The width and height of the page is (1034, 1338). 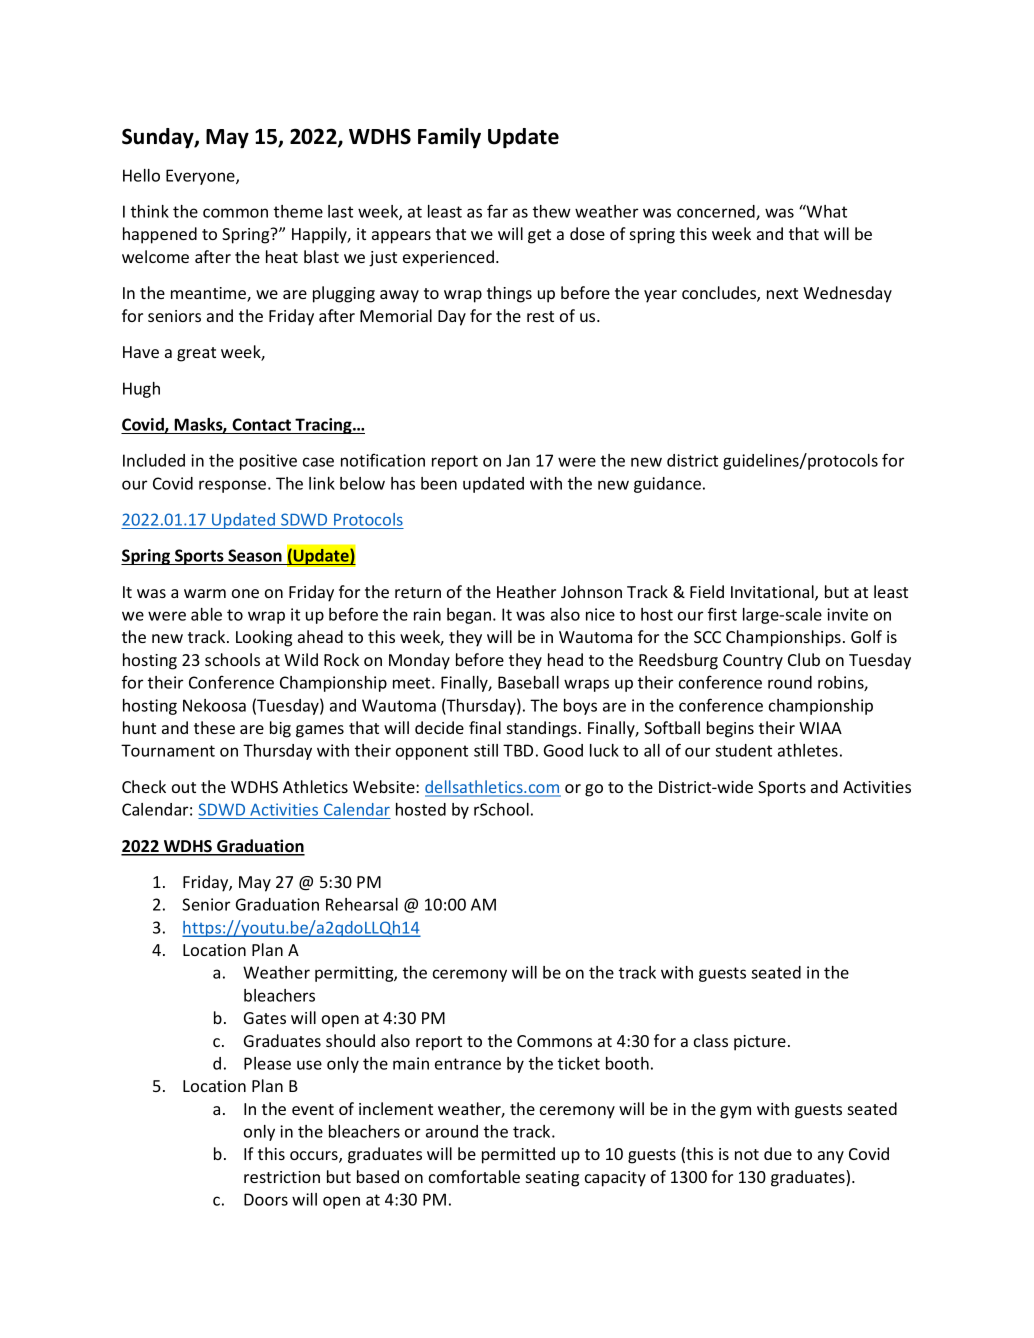 I want to click on schools, so click(x=232, y=659).
